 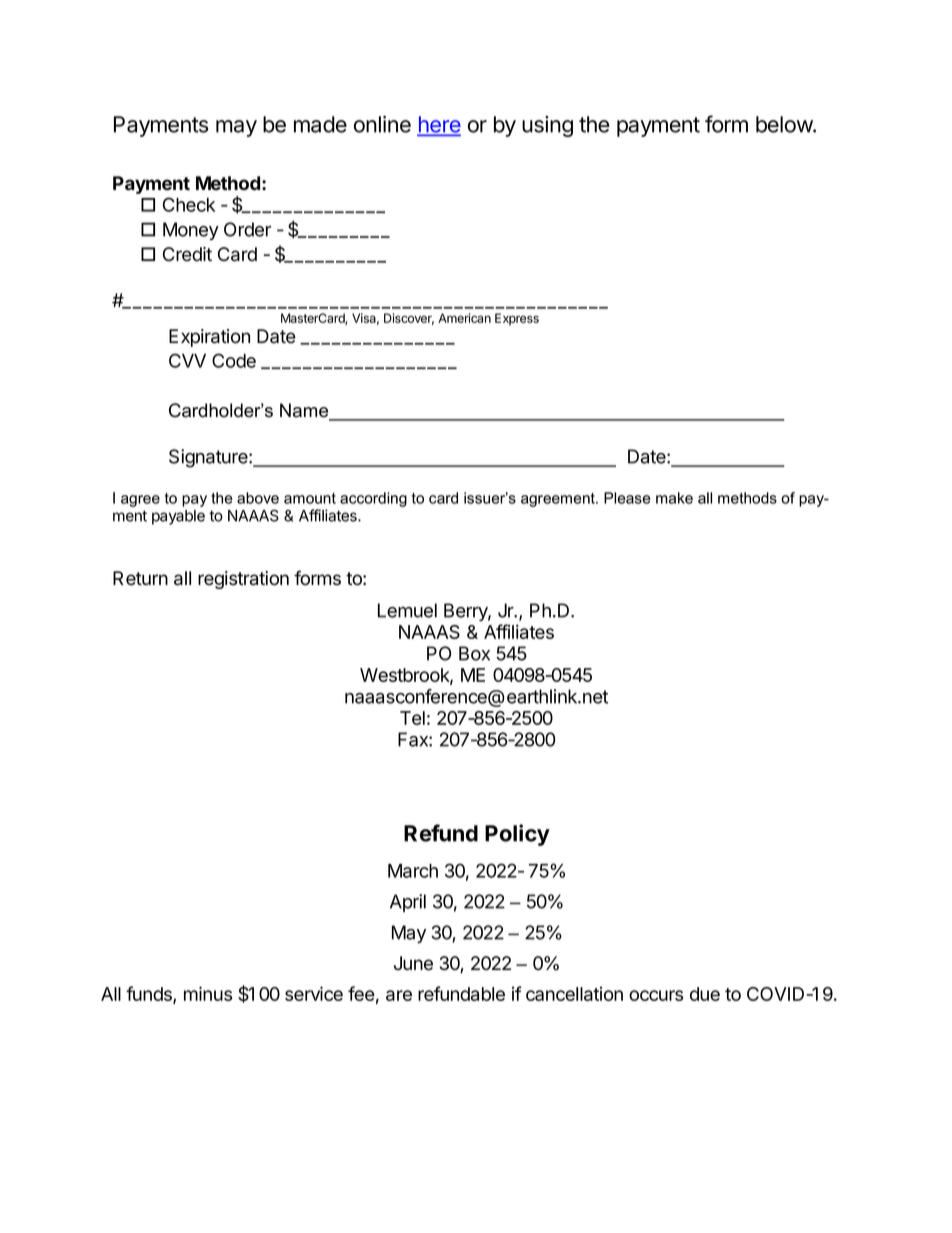 I want to click on here, so click(x=439, y=125).
